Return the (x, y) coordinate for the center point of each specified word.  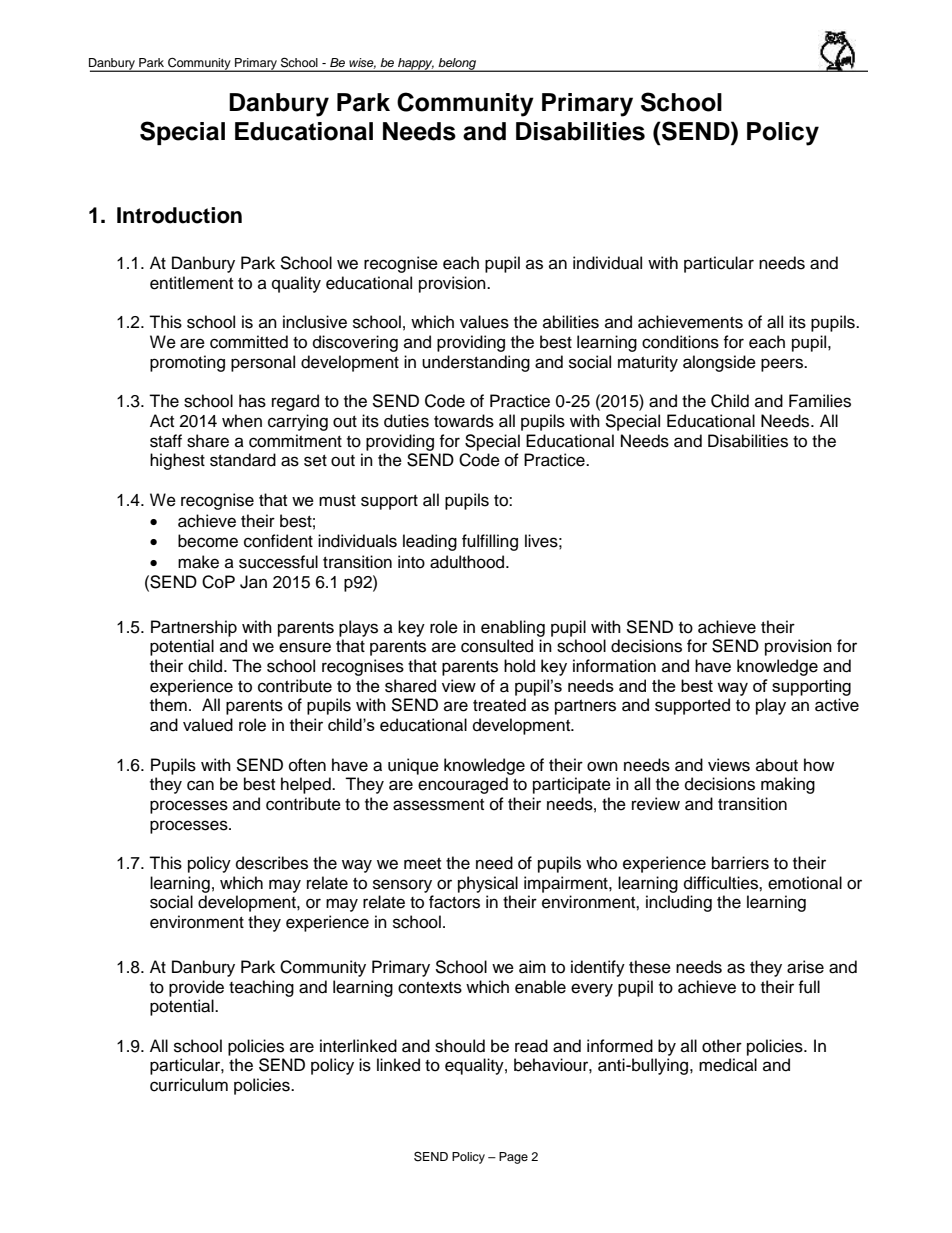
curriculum (189, 1085)
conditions (680, 342)
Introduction (179, 215)
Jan (253, 582)
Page (513, 1158)
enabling (513, 628)
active (837, 705)
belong (458, 65)
